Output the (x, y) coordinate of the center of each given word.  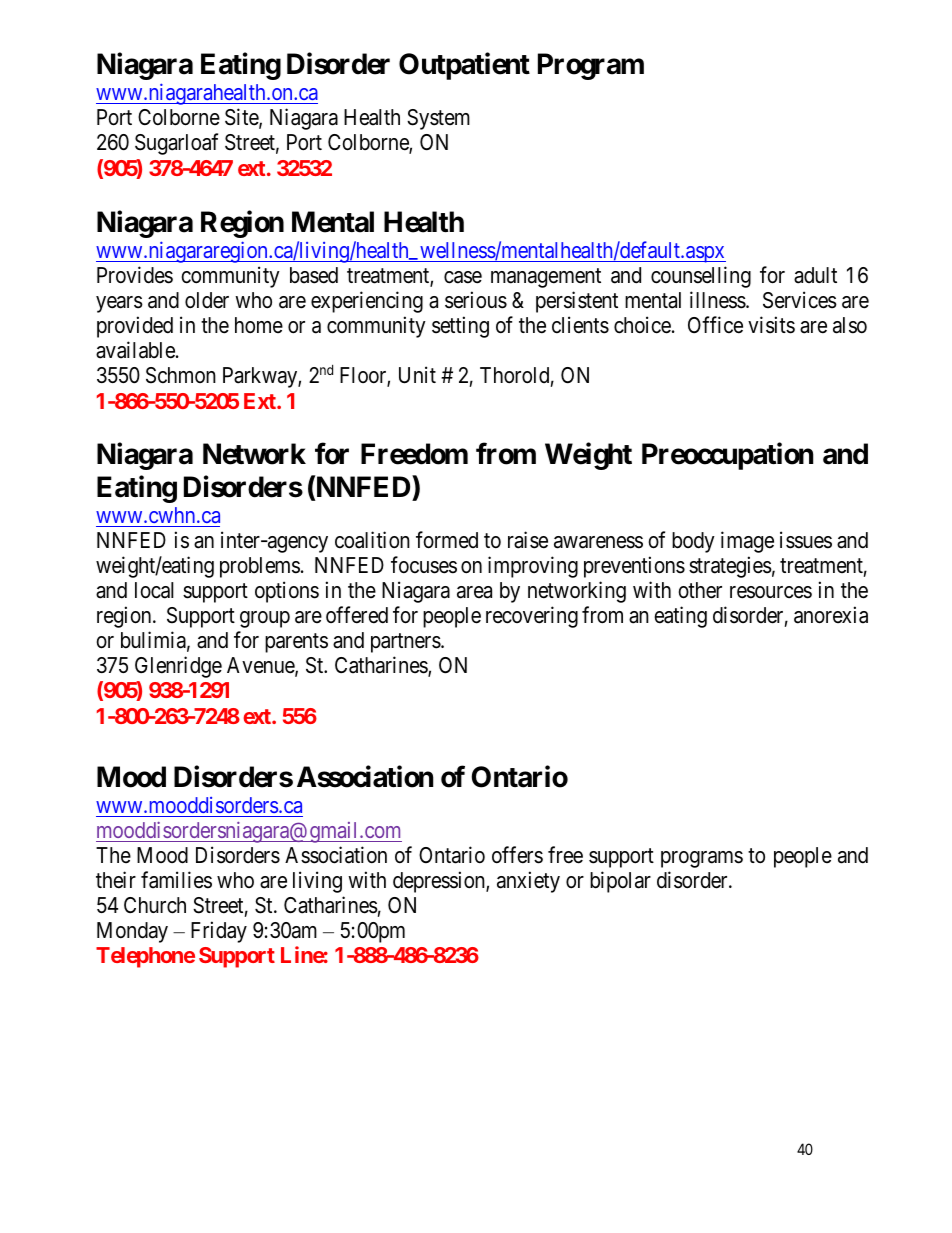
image (747, 542)
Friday (219, 932)
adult (815, 275)
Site (242, 118)
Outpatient (464, 66)
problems (260, 567)
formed (447, 540)
